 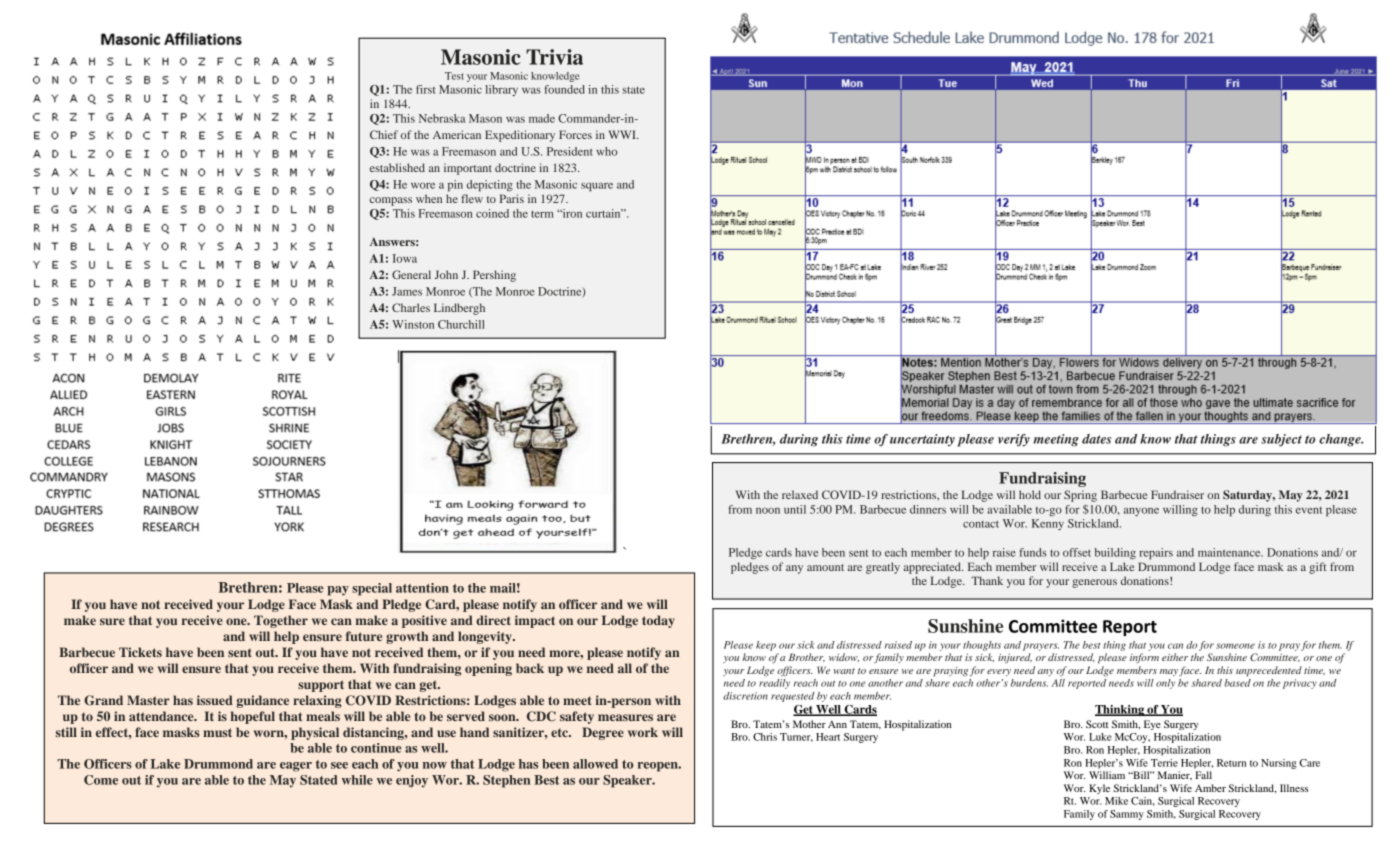 I want to click on Winston, so click(x=413, y=324).
